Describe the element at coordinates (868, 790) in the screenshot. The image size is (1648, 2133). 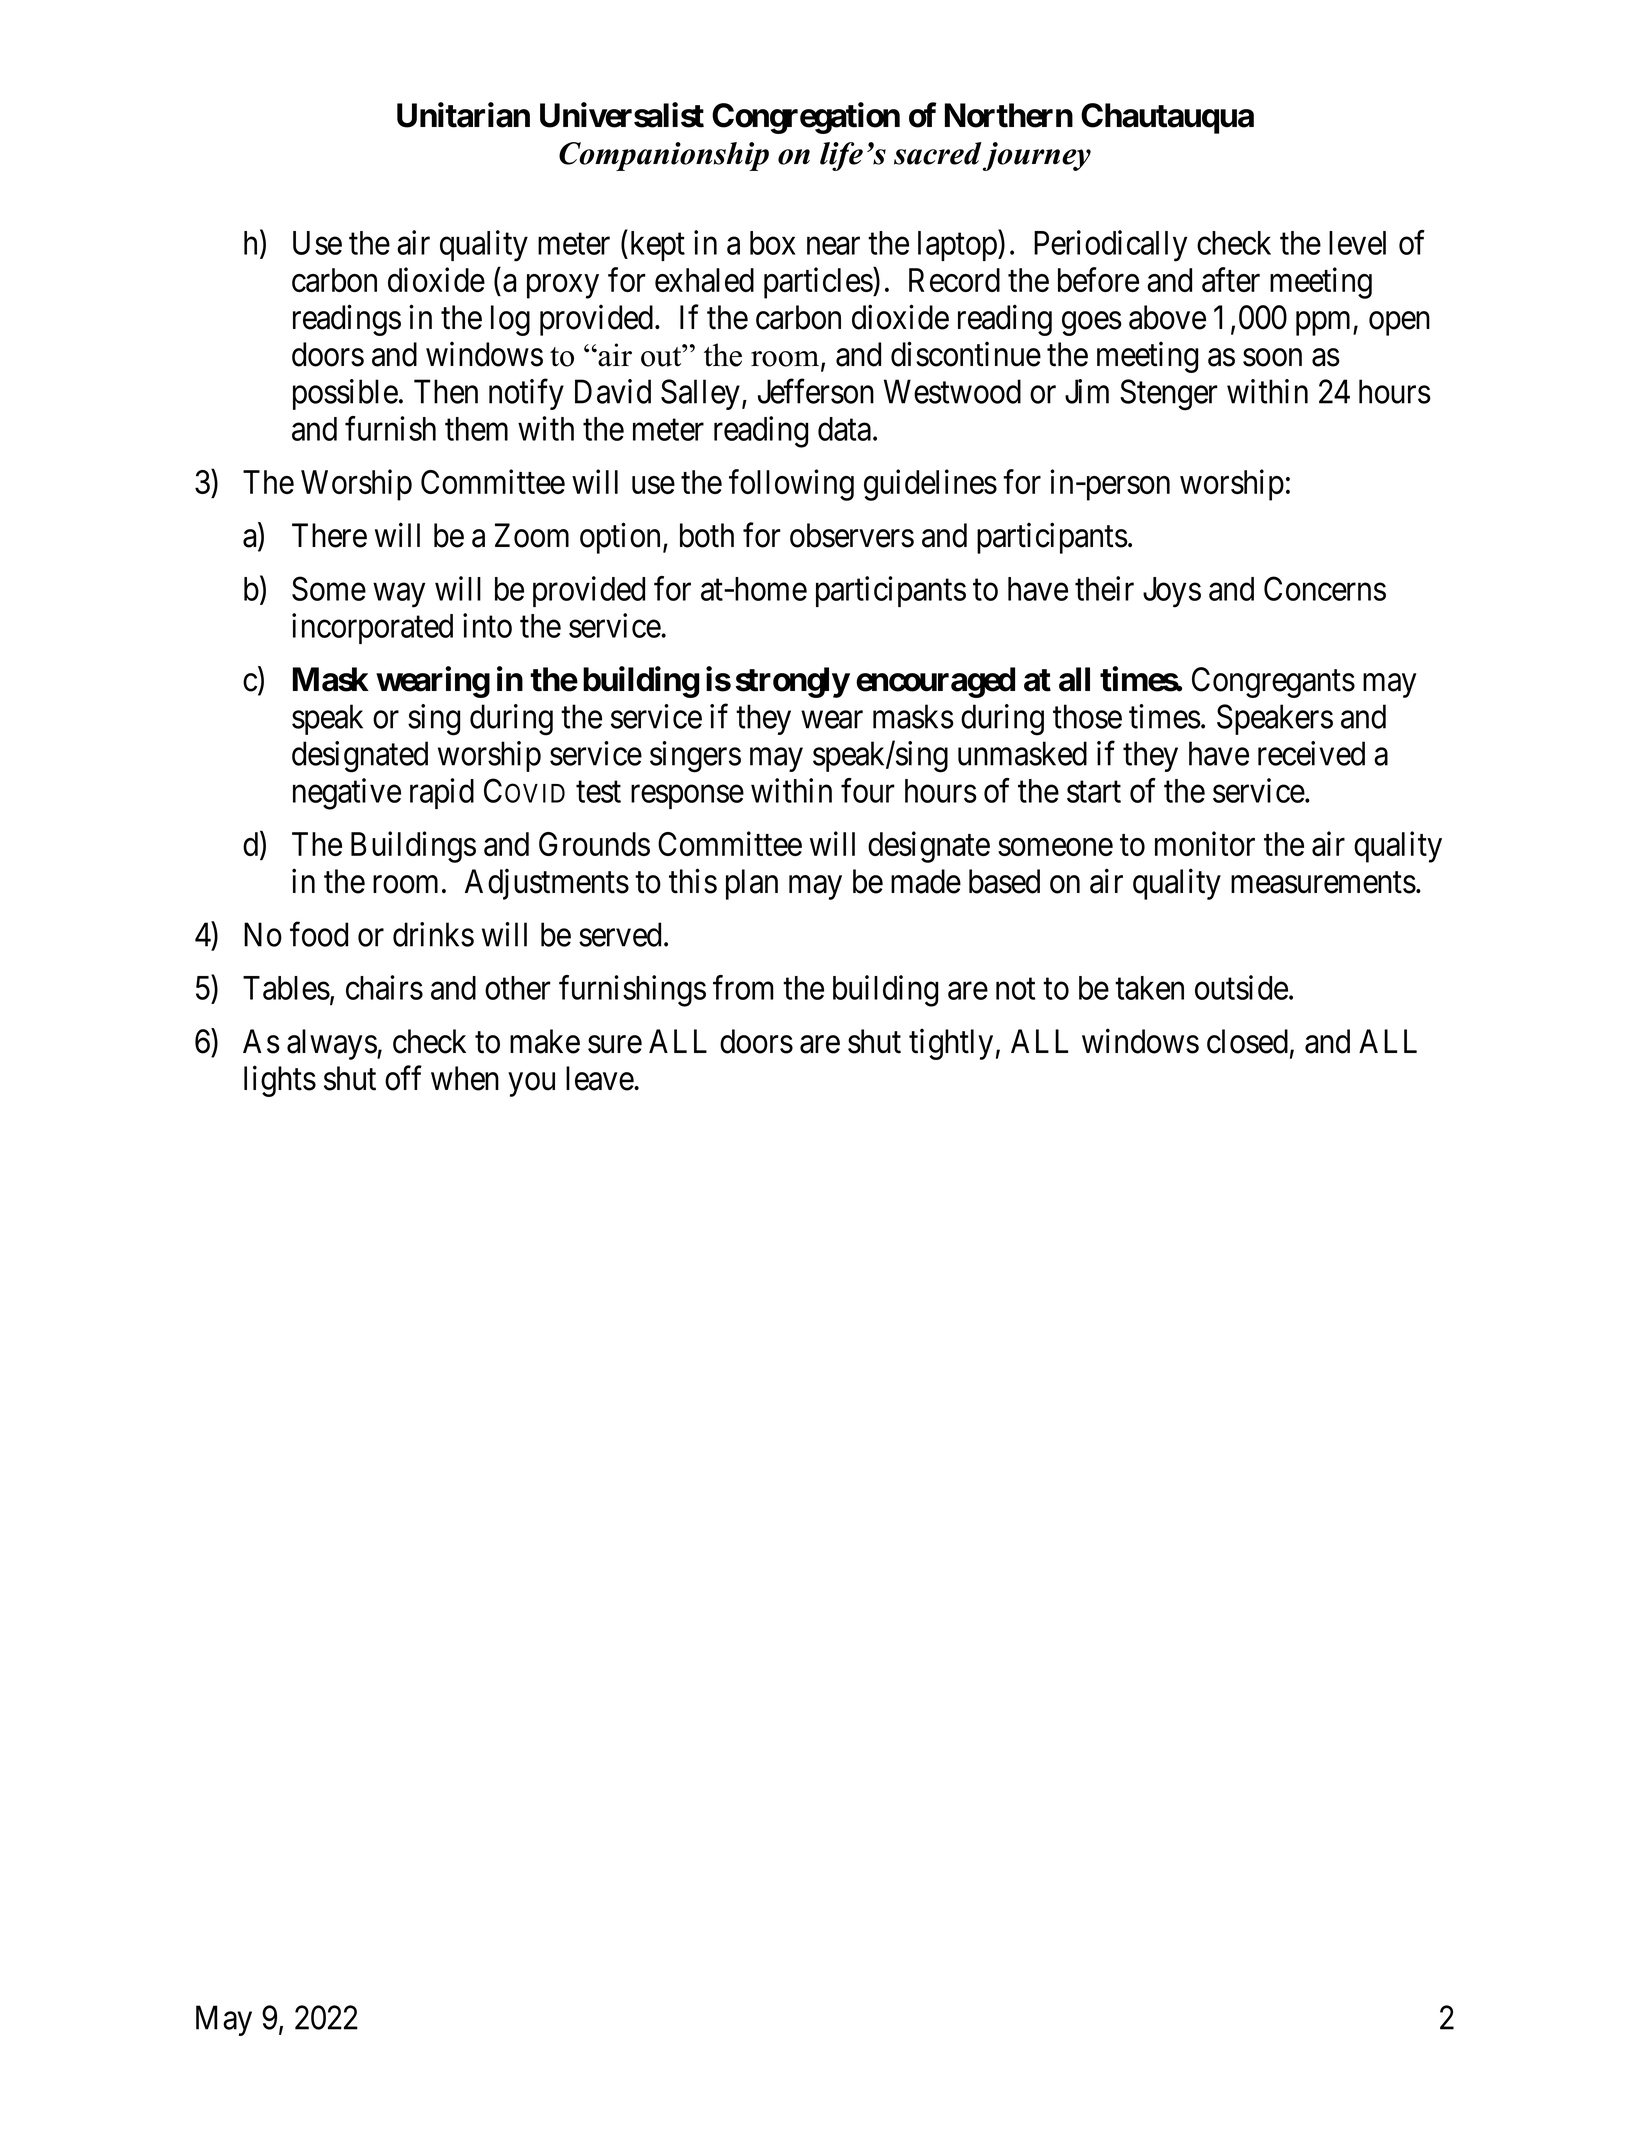
I see `four` at that location.
